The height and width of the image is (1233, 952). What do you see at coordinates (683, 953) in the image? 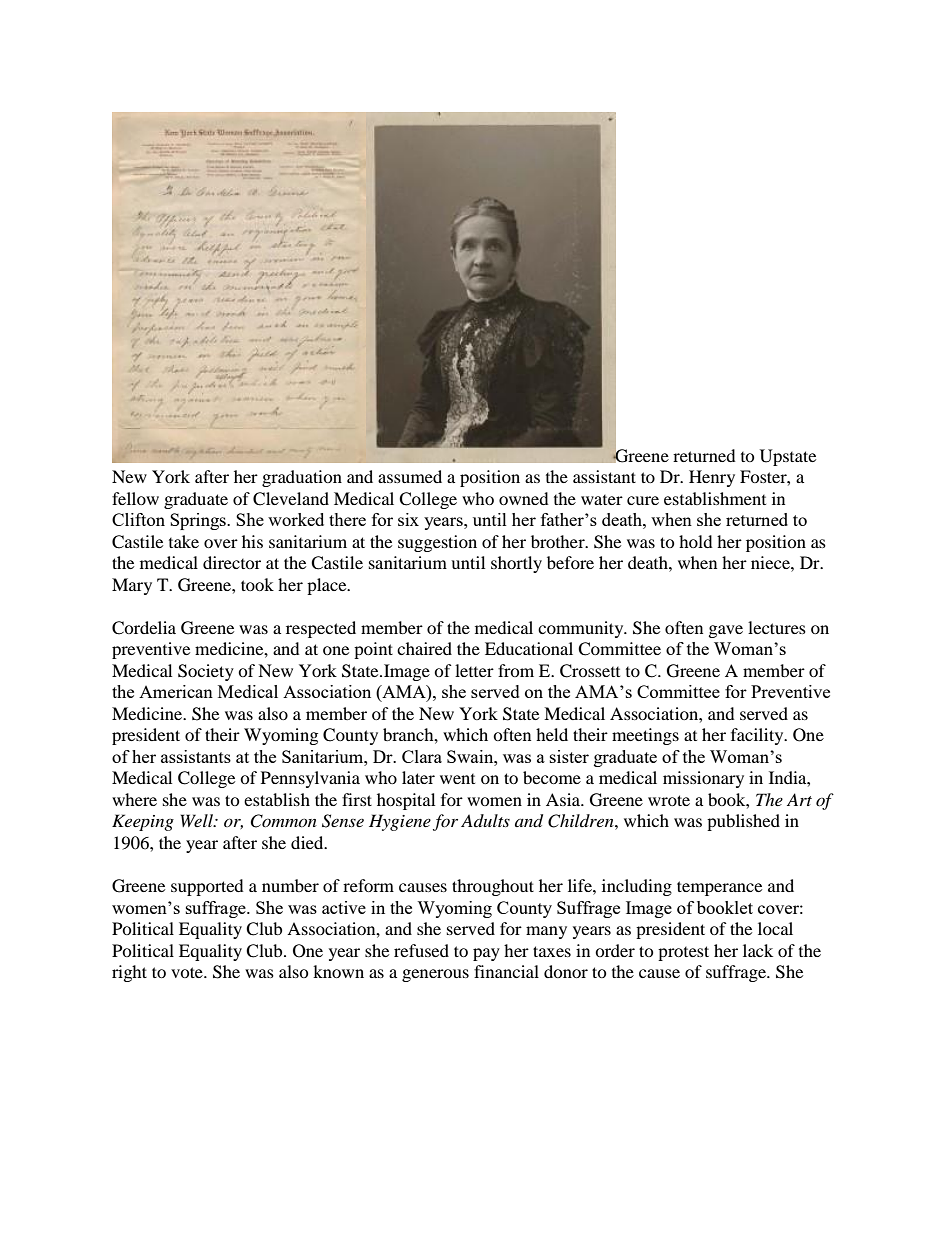
I see `protest` at bounding box center [683, 953].
